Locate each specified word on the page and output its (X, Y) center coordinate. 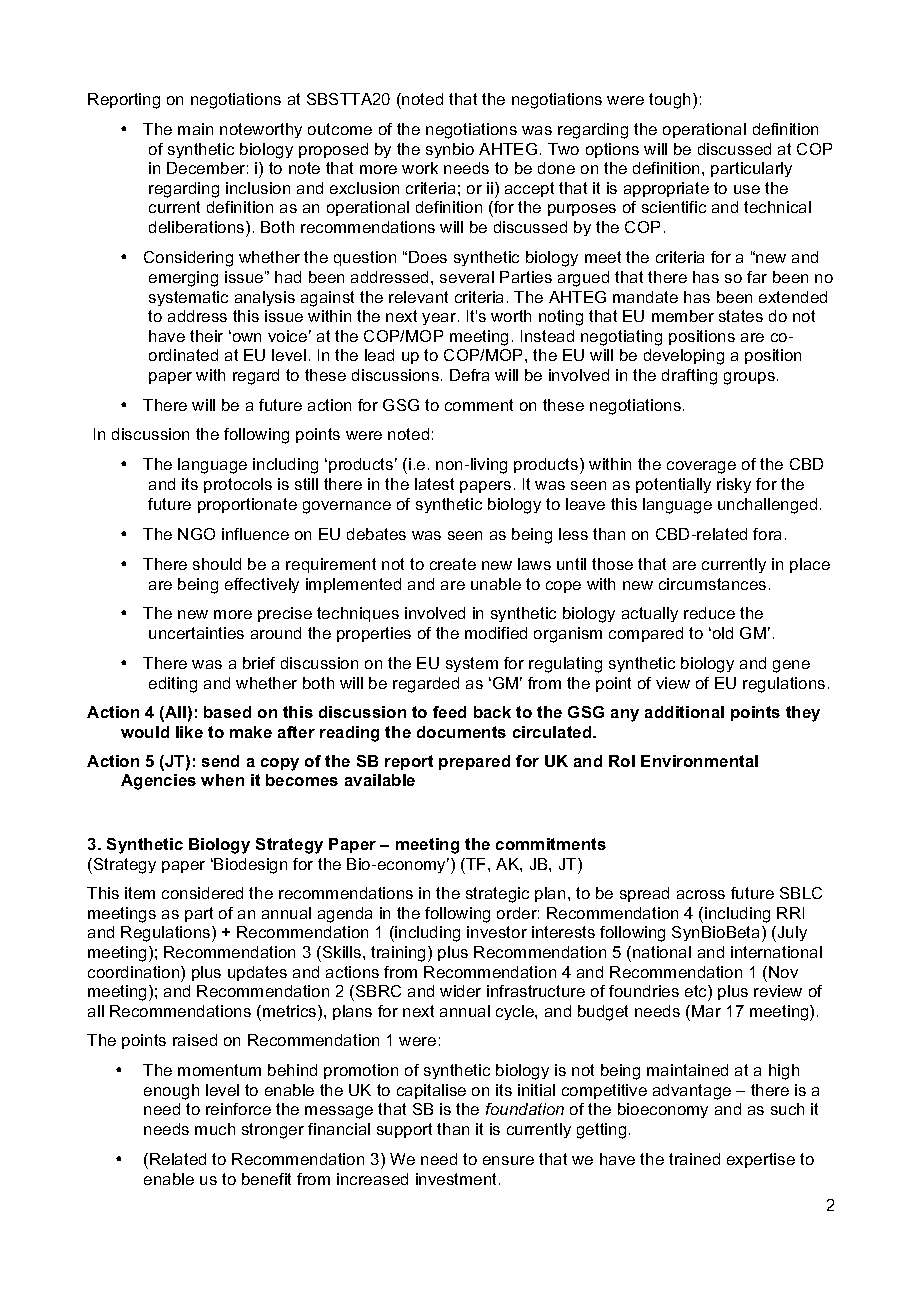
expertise (761, 1160)
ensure (508, 1160)
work (420, 168)
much (215, 1129)
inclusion (258, 188)
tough (669, 101)
